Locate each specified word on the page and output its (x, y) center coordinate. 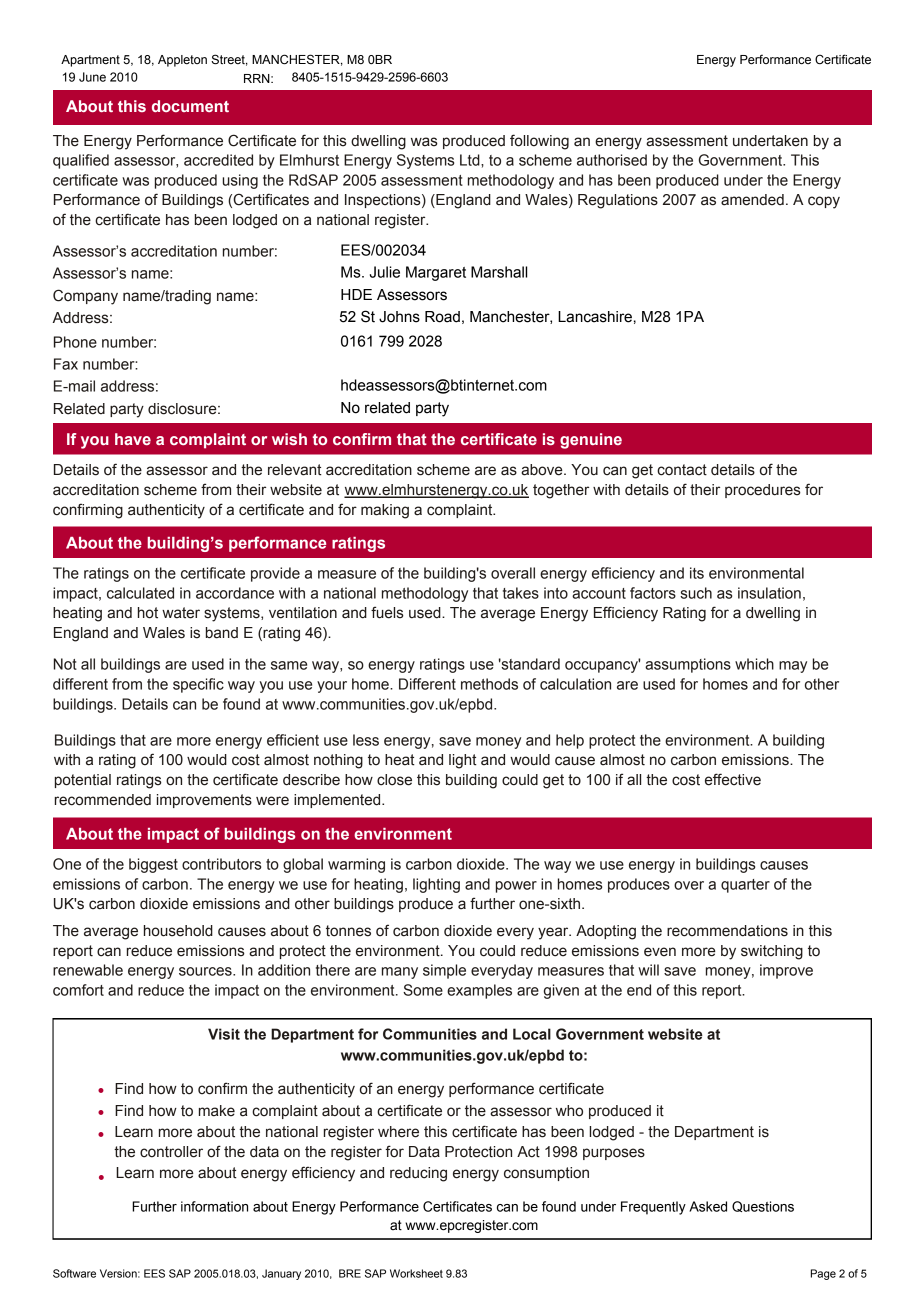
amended (752, 200)
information (214, 1206)
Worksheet (416, 1273)
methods (489, 684)
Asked (708, 1206)
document (190, 106)
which (754, 664)
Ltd (471, 160)
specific (198, 685)
